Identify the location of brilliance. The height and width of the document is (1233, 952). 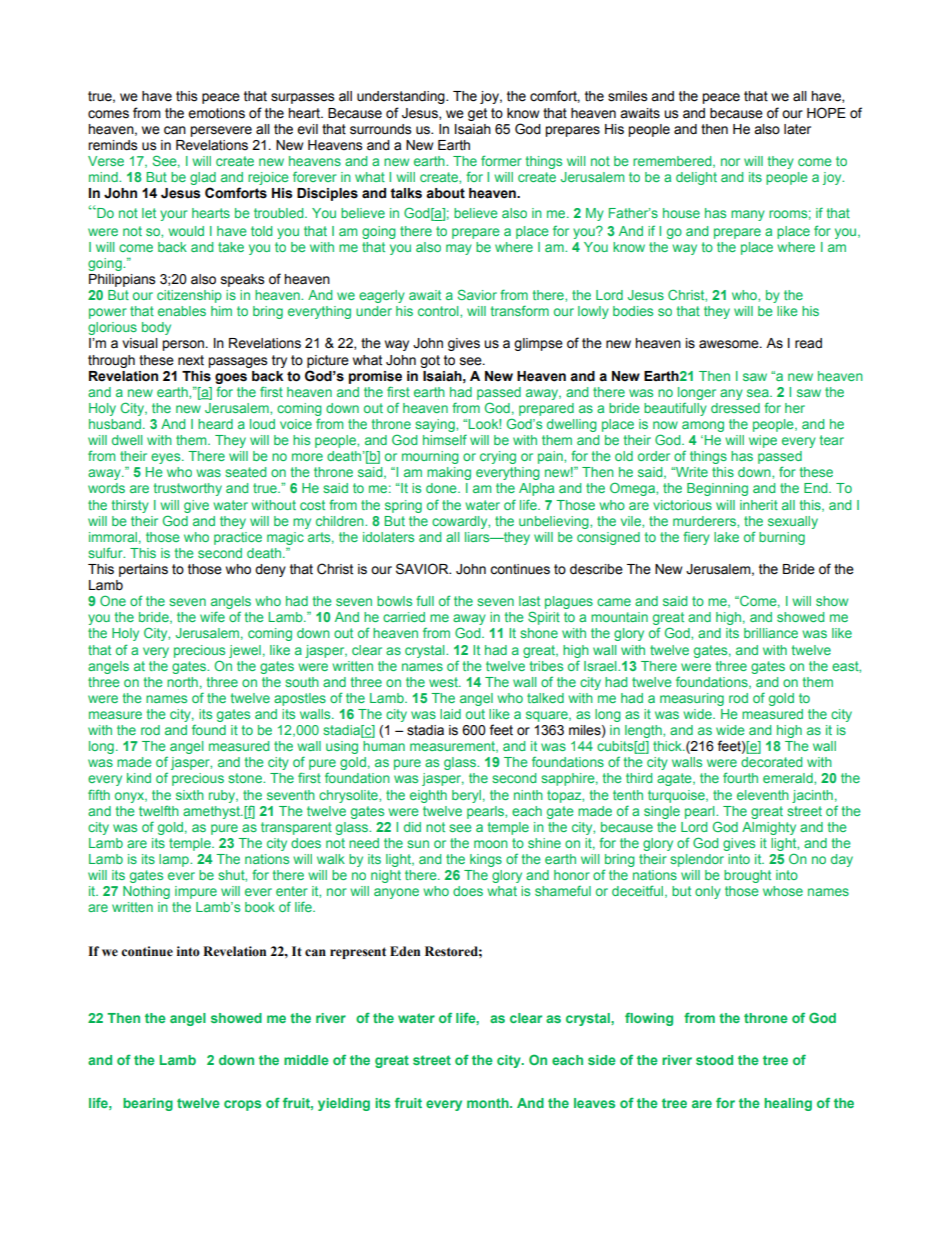
(771, 633).
